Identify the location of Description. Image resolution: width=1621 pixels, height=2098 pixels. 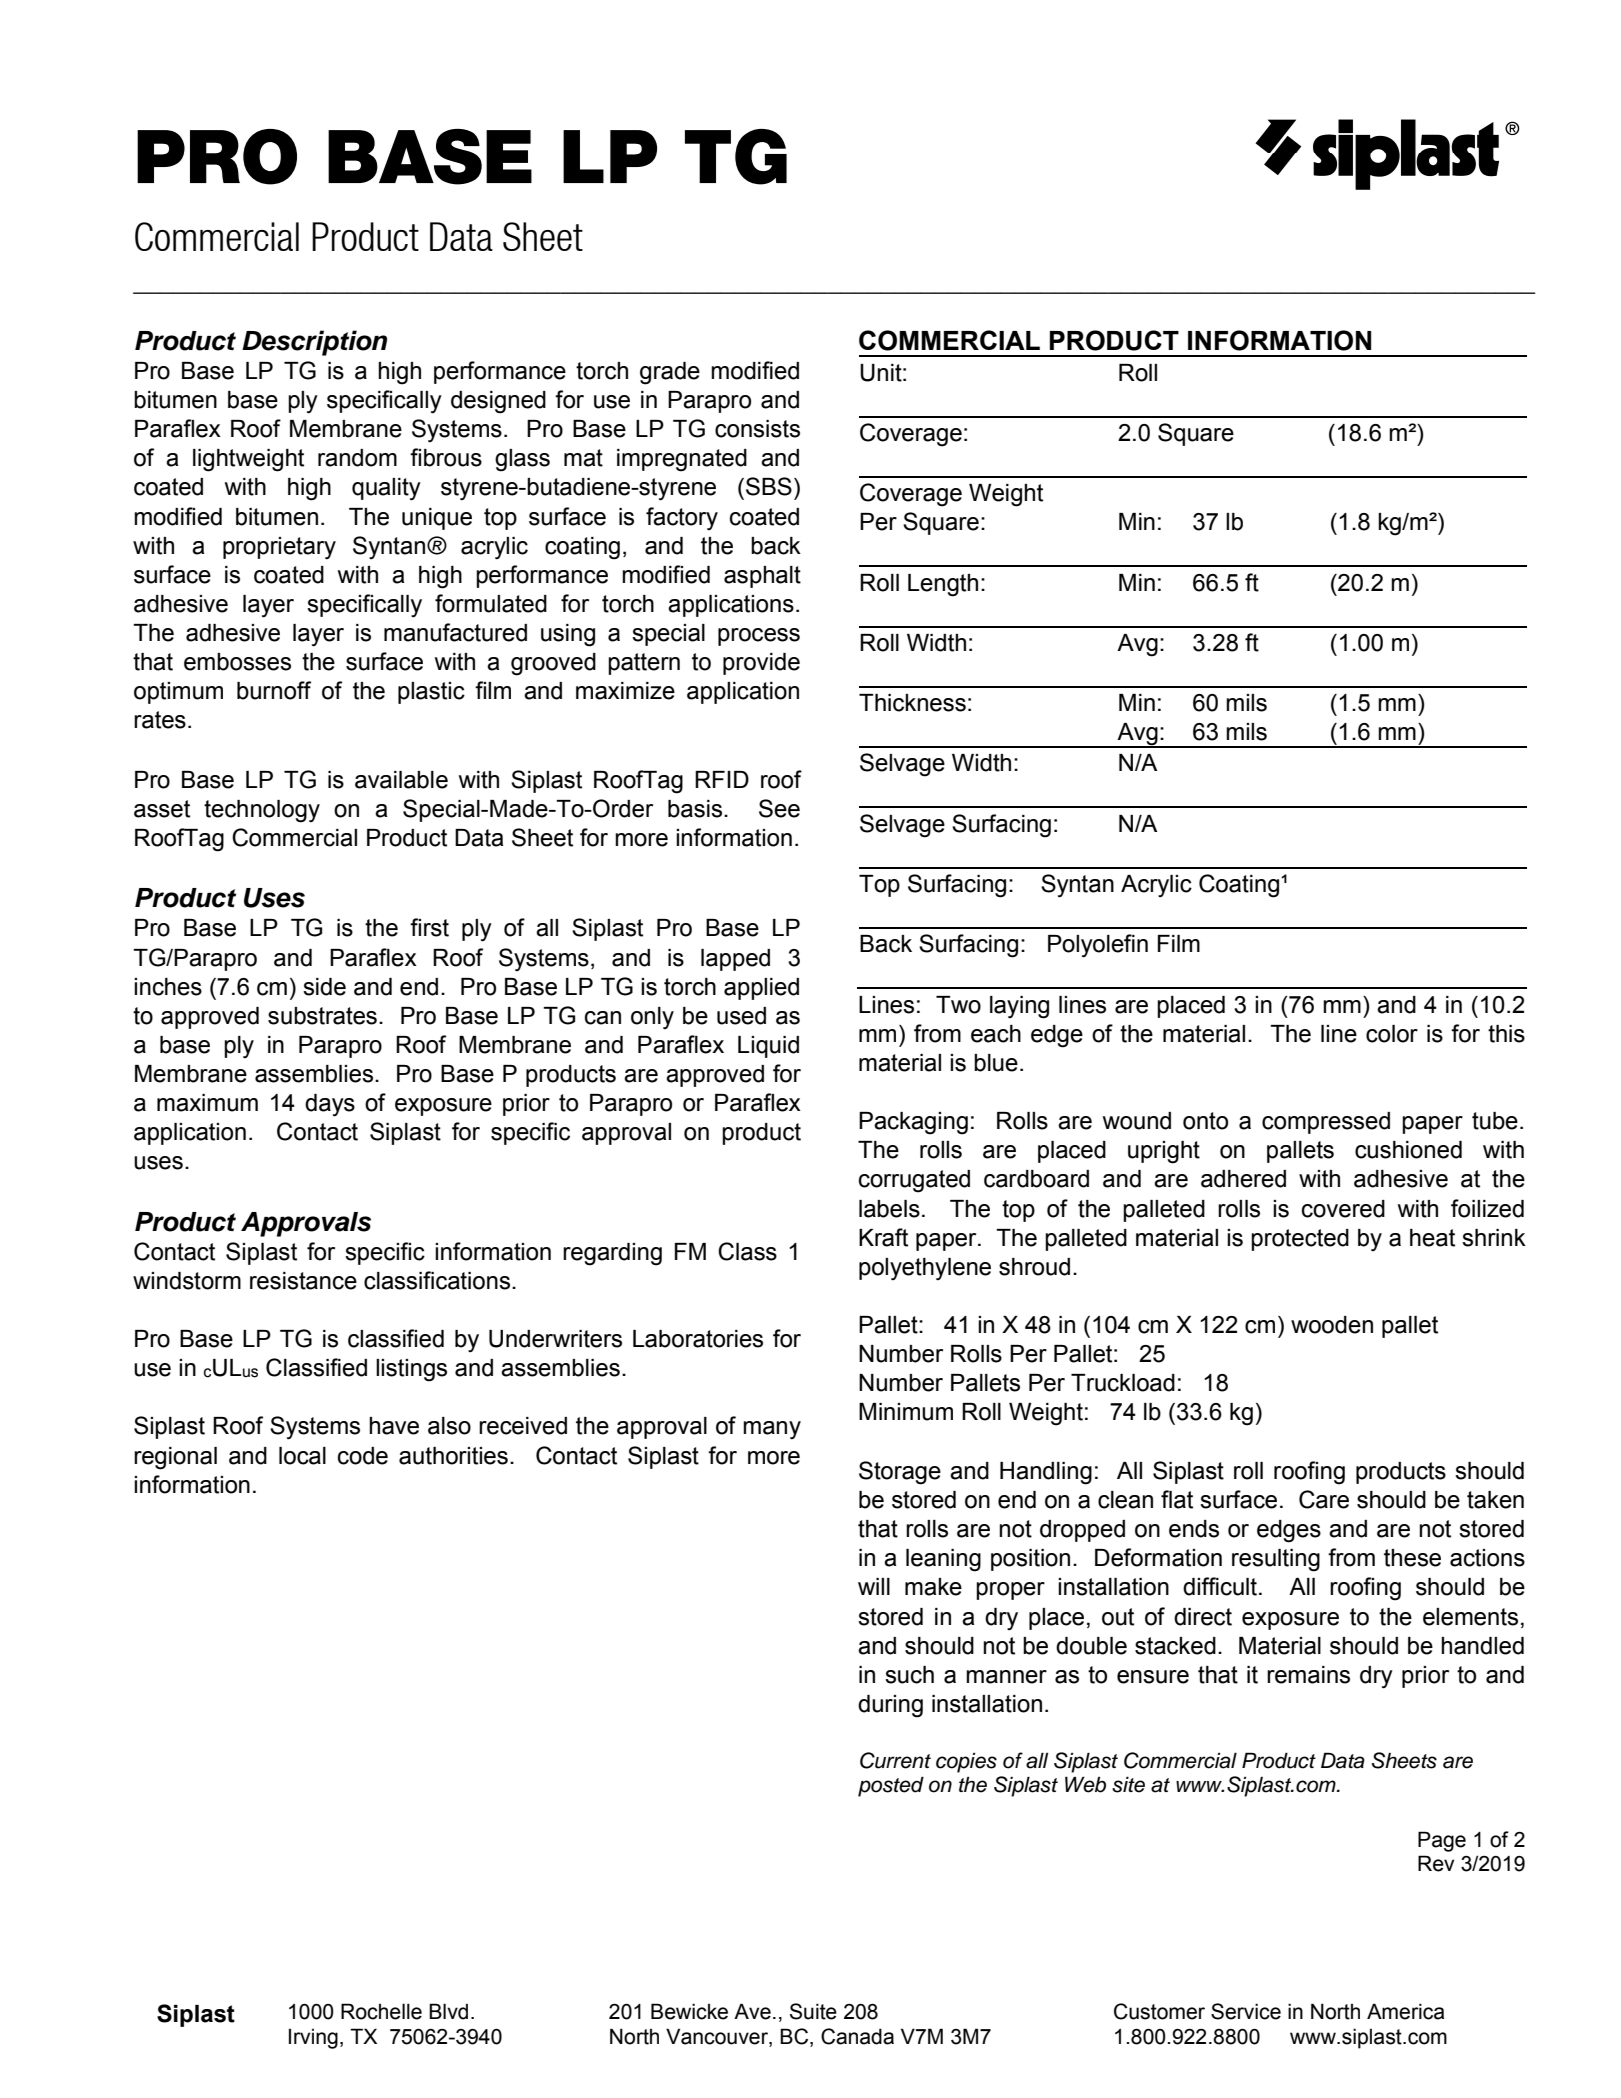
(314, 343).
